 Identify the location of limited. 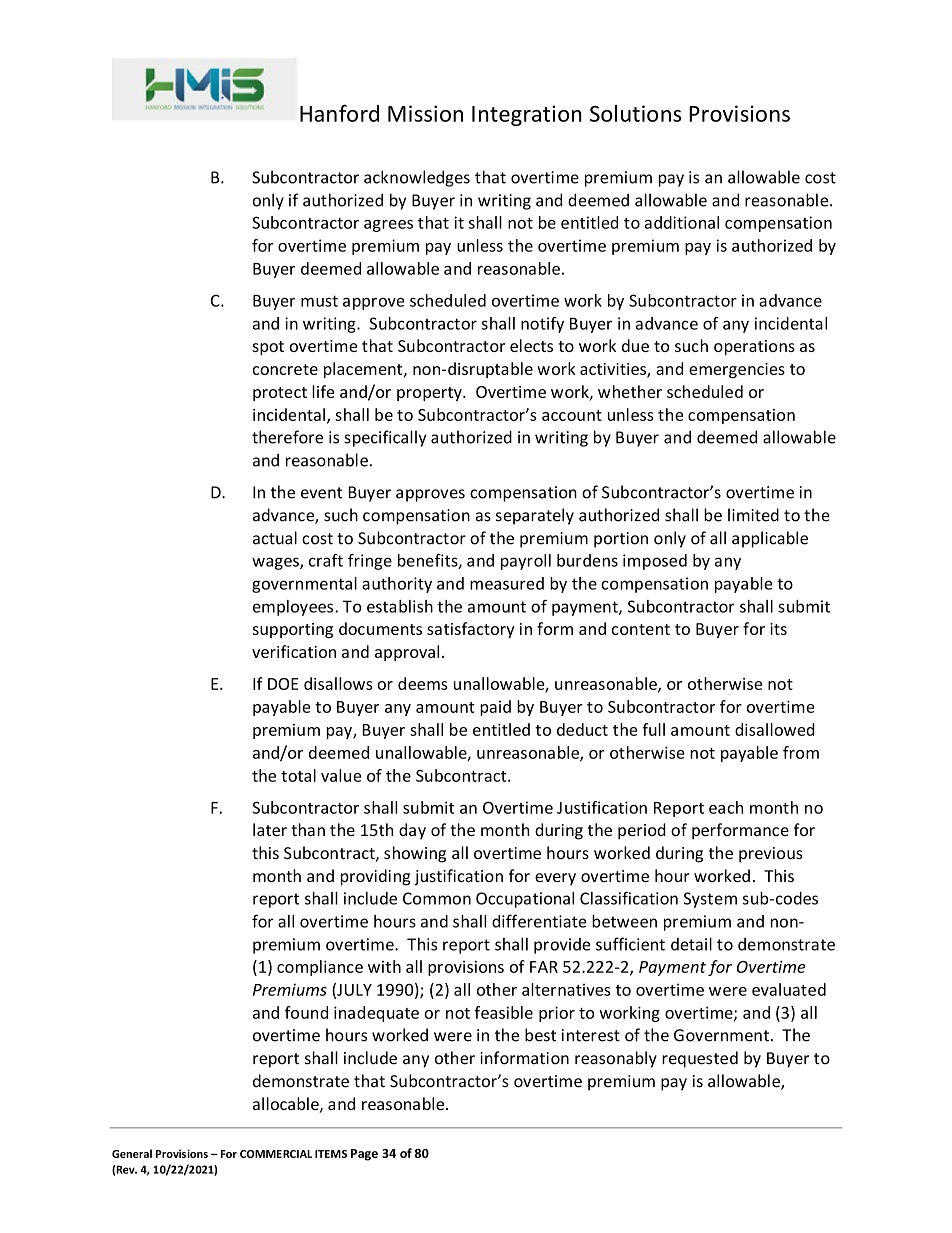
(753, 515).
